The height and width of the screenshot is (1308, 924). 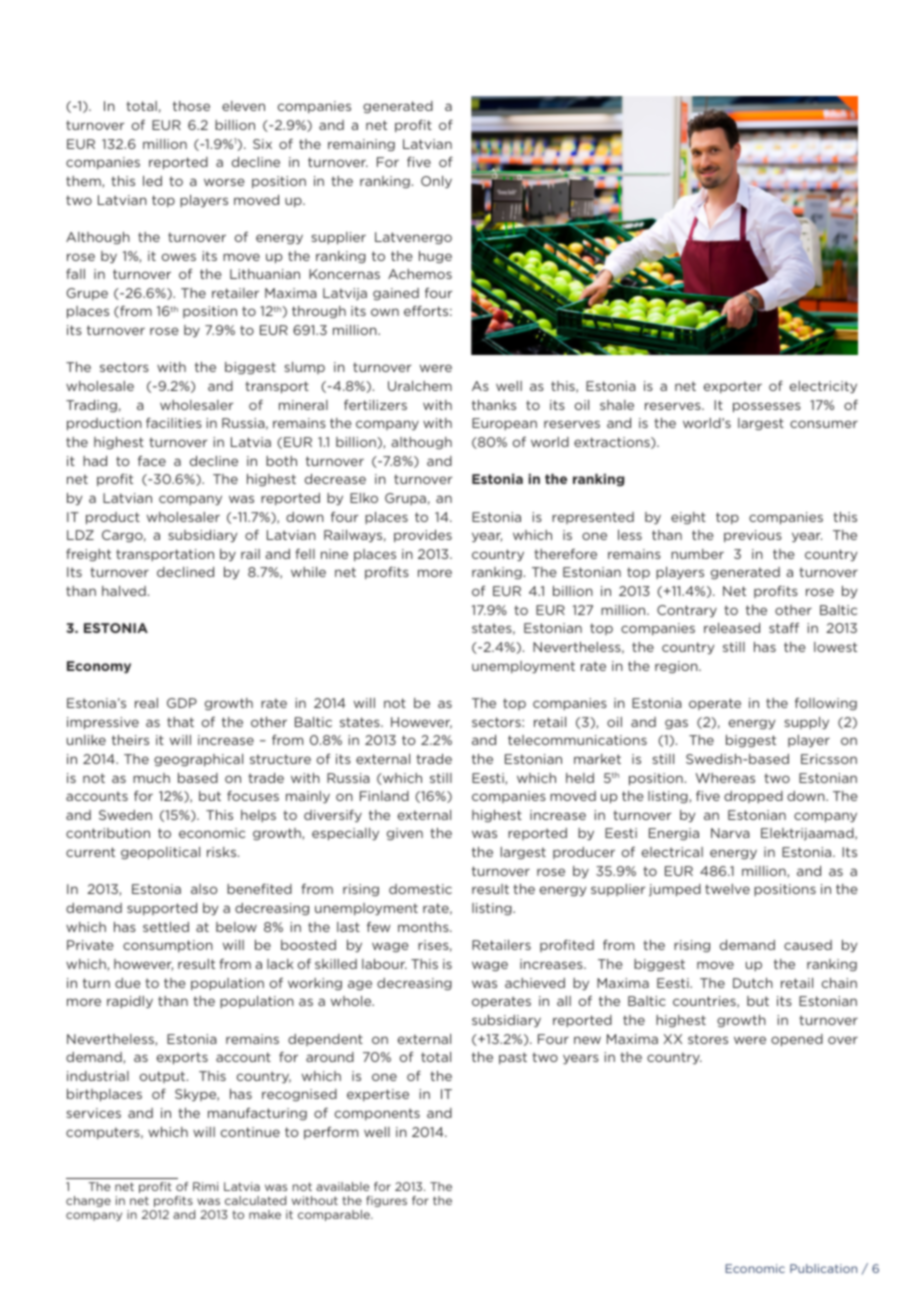 I want to click on exporter, so click(x=733, y=387).
